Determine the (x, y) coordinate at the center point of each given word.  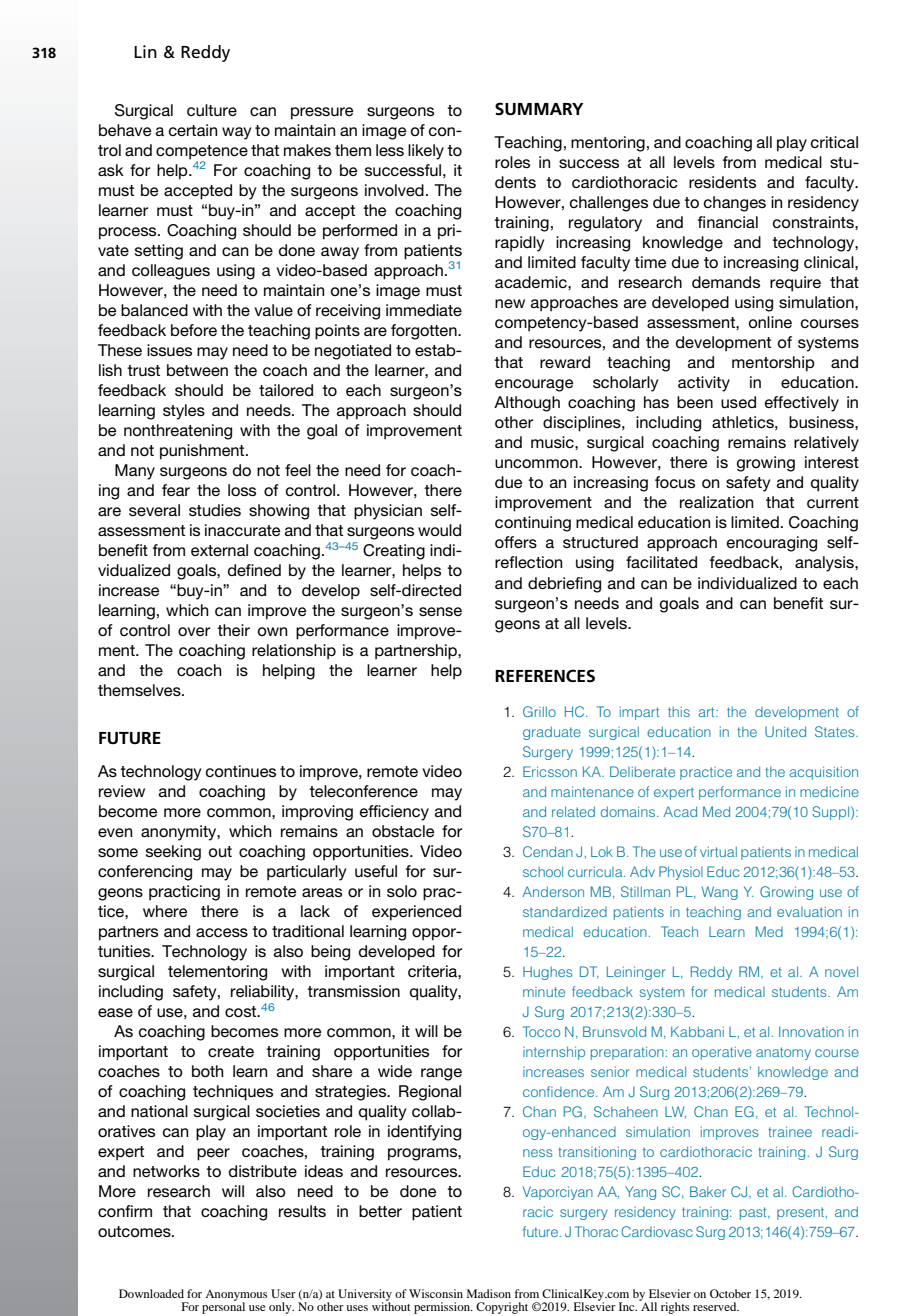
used (738, 402)
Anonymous (236, 1296)
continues (241, 771)
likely (426, 152)
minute (544, 992)
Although (527, 404)
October (730, 1293)
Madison (489, 1293)
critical (834, 142)
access (222, 932)
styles (184, 412)
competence (202, 152)
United (785, 731)
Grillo (539, 711)
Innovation (811, 1031)
